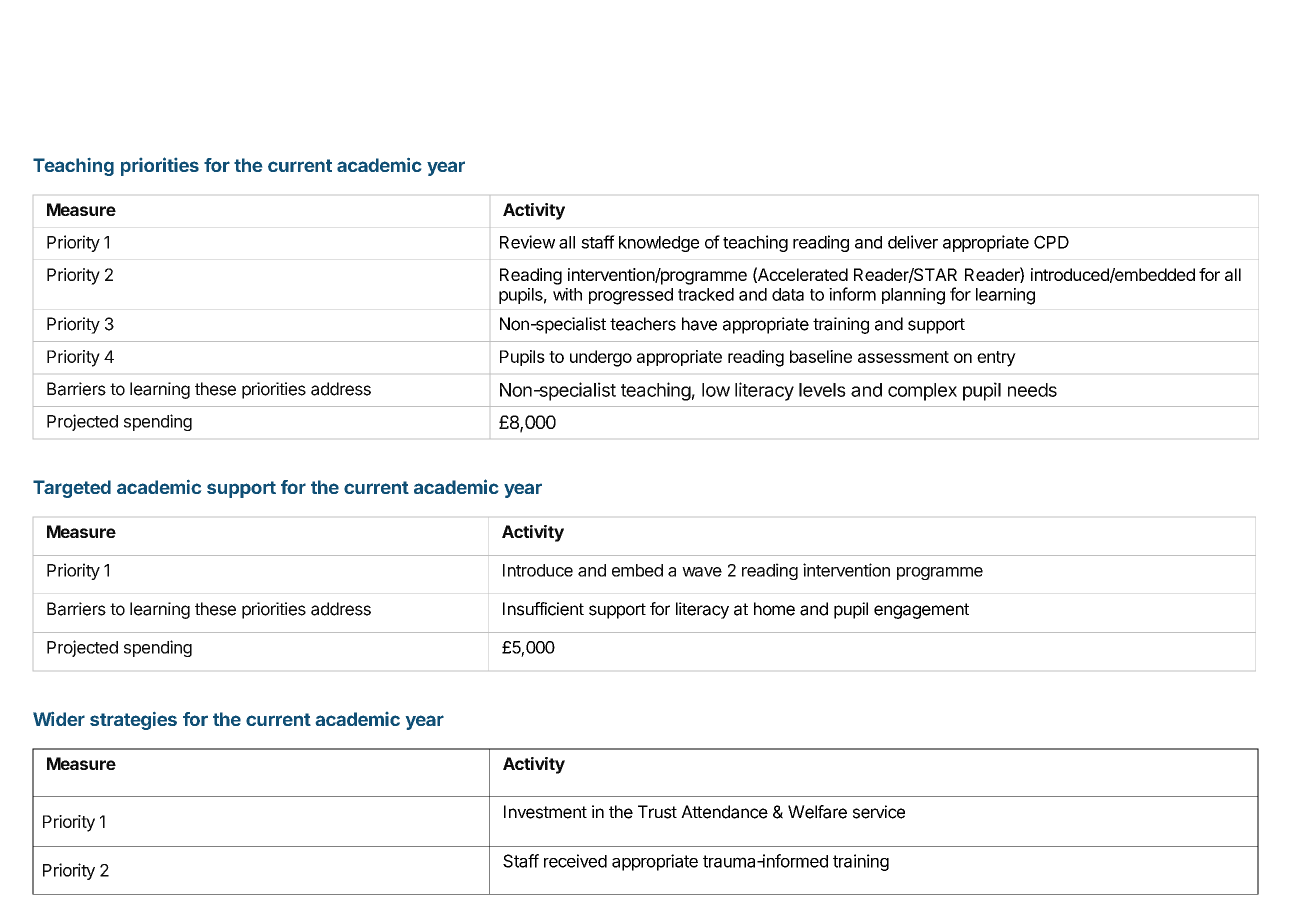 This image has height=924, width=1307. What do you see at coordinates (702, 572) in the image?
I see `wave` at bounding box center [702, 572].
